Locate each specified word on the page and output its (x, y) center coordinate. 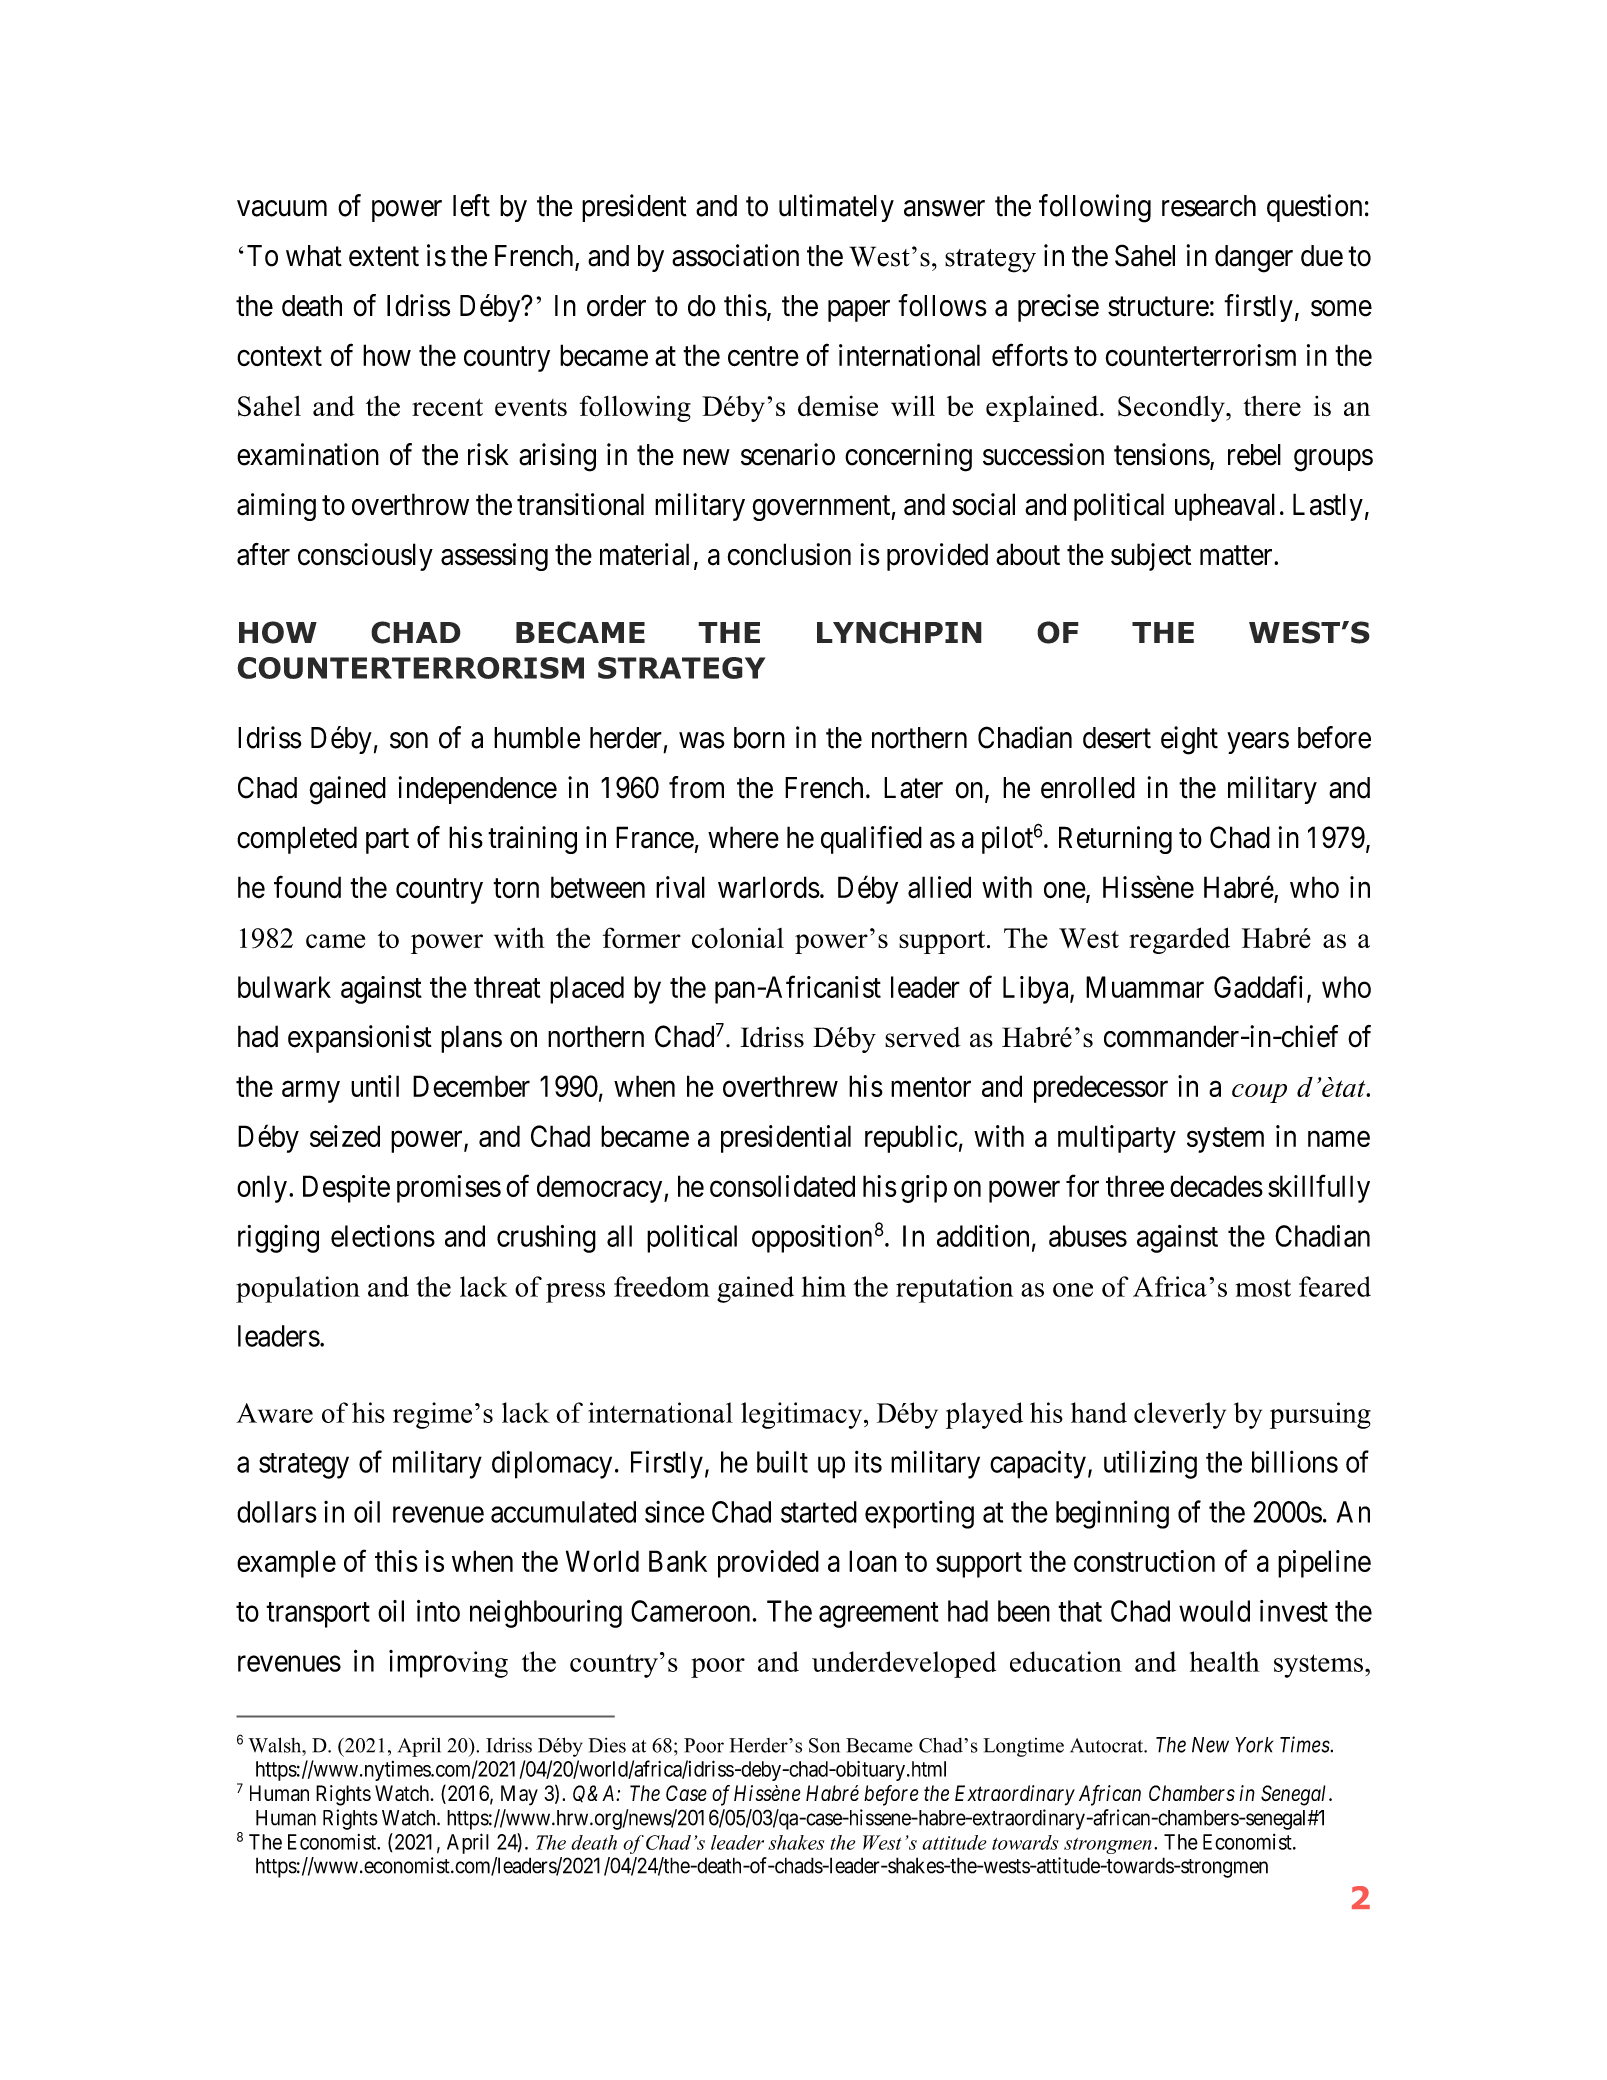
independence (478, 790)
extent (384, 257)
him (824, 1286)
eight (1189, 740)
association (735, 255)
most (1263, 1288)
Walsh (276, 1745)
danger (1254, 259)
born (759, 738)
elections (383, 1236)
